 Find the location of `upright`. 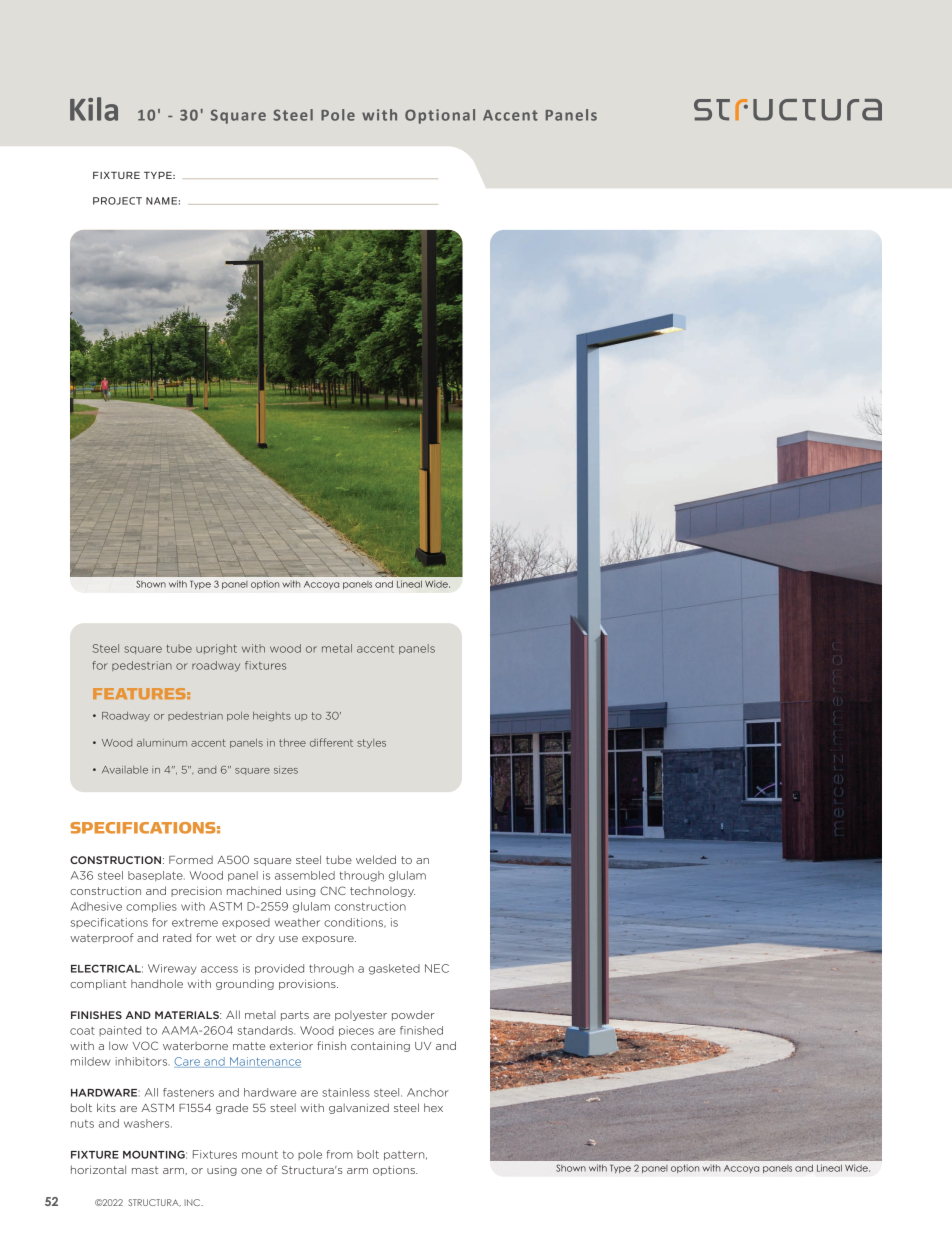

upright is located at coordinates (216, 649).
